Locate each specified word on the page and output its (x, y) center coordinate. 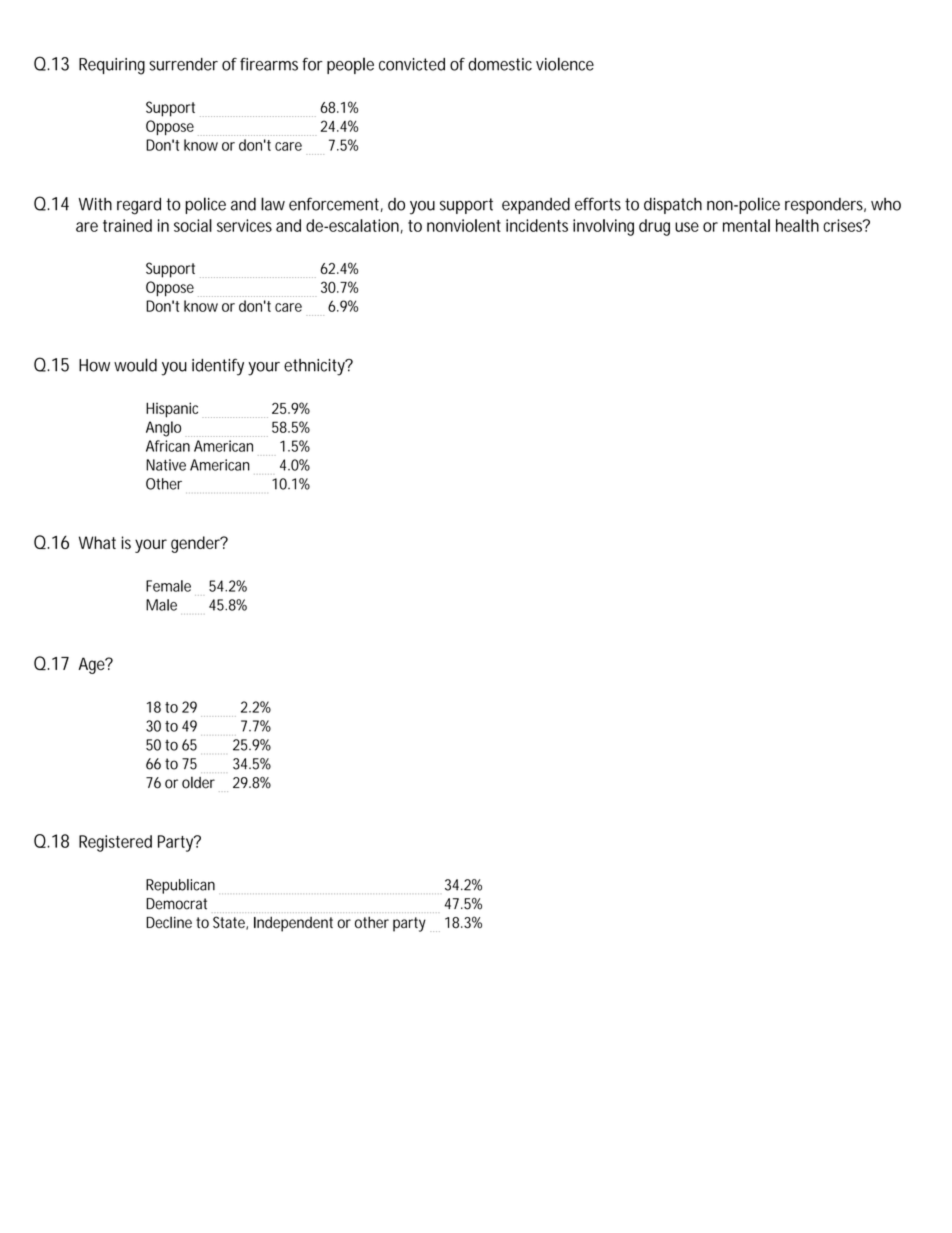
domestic (500, 64)
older (198, 782)
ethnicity (315, 367)
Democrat (176, 904)
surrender (183, 64)
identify (218, 367)
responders (825, 206)
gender (196, 544)
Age (92, 665)
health (797, 225)
